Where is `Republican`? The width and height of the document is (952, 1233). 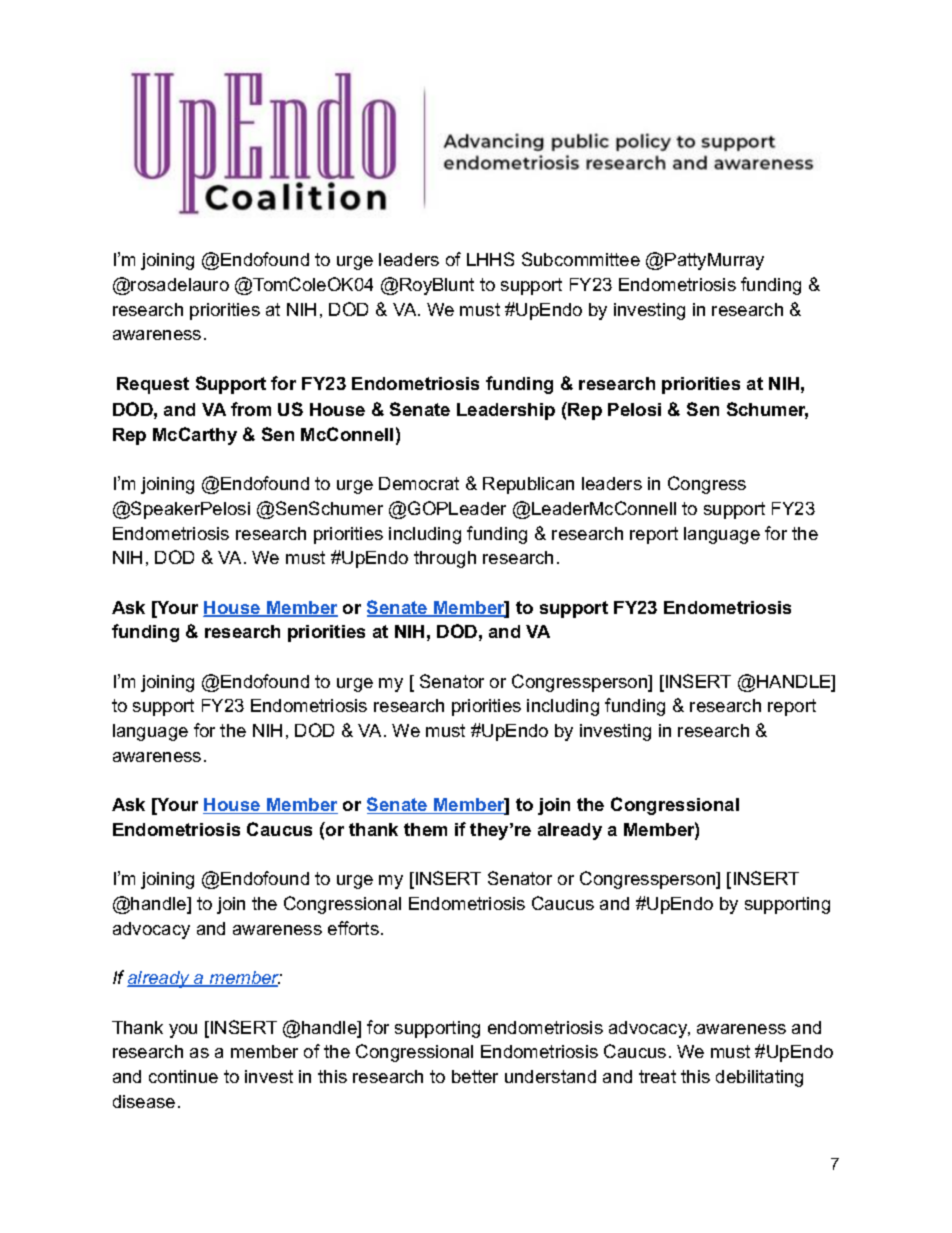
Republican is located at coordinates (528, 485).
